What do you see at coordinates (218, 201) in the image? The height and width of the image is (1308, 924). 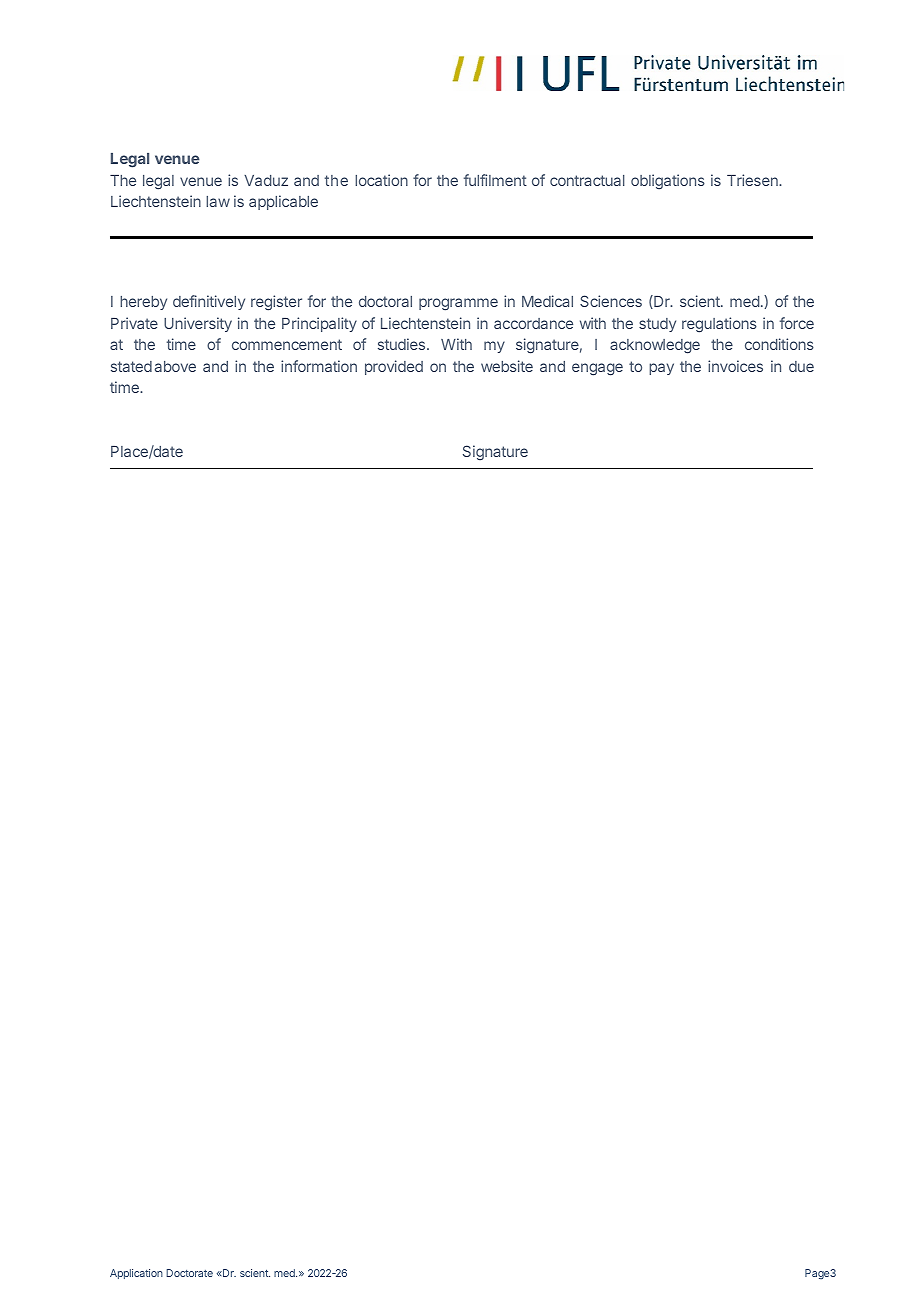 I see `law` at bounding box center [218, 201].
